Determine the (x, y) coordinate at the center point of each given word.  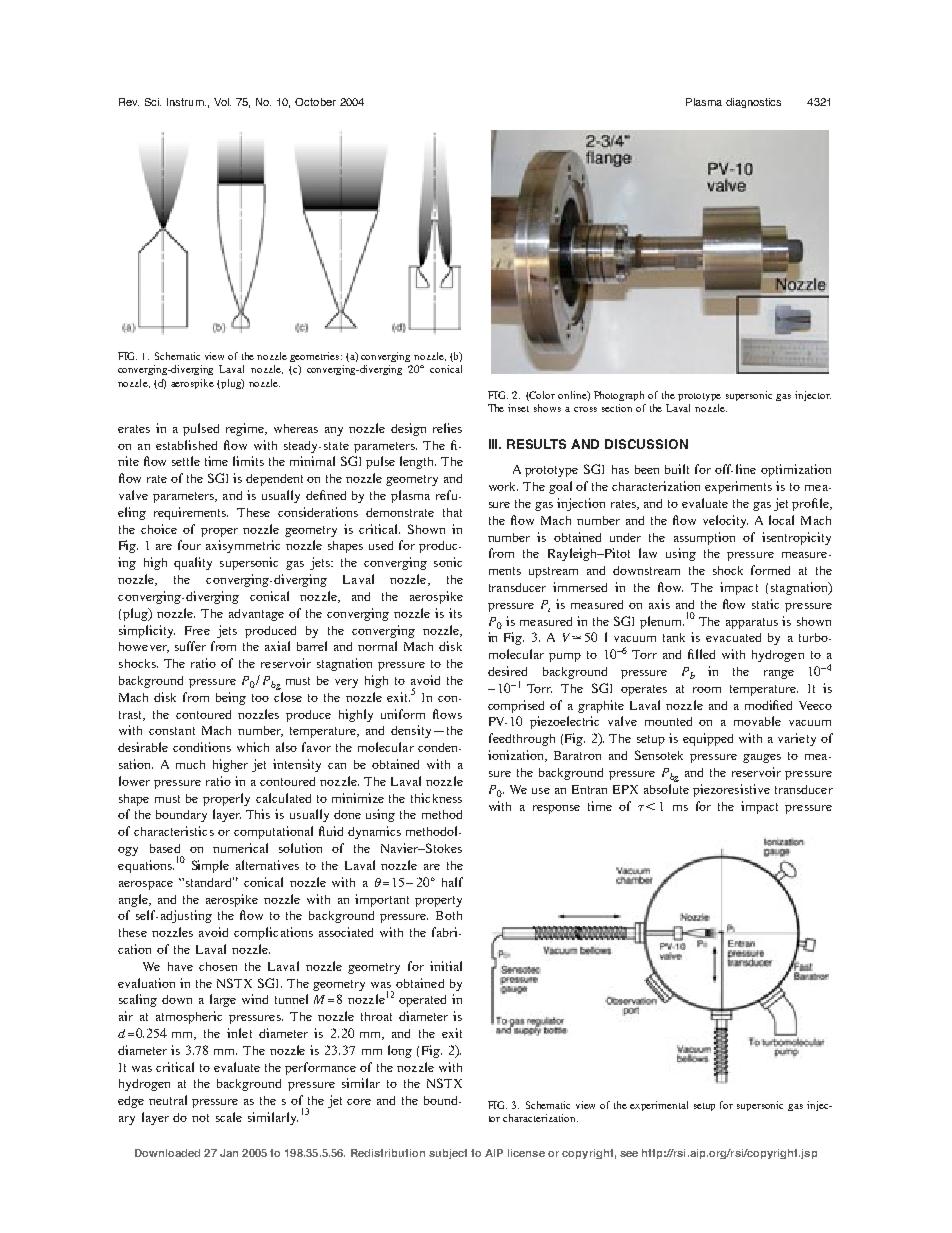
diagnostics (753, 103)
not (200, 1118)
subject (448, 1154)
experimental (659, 1106)
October (315, 102)
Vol (222, 102)
